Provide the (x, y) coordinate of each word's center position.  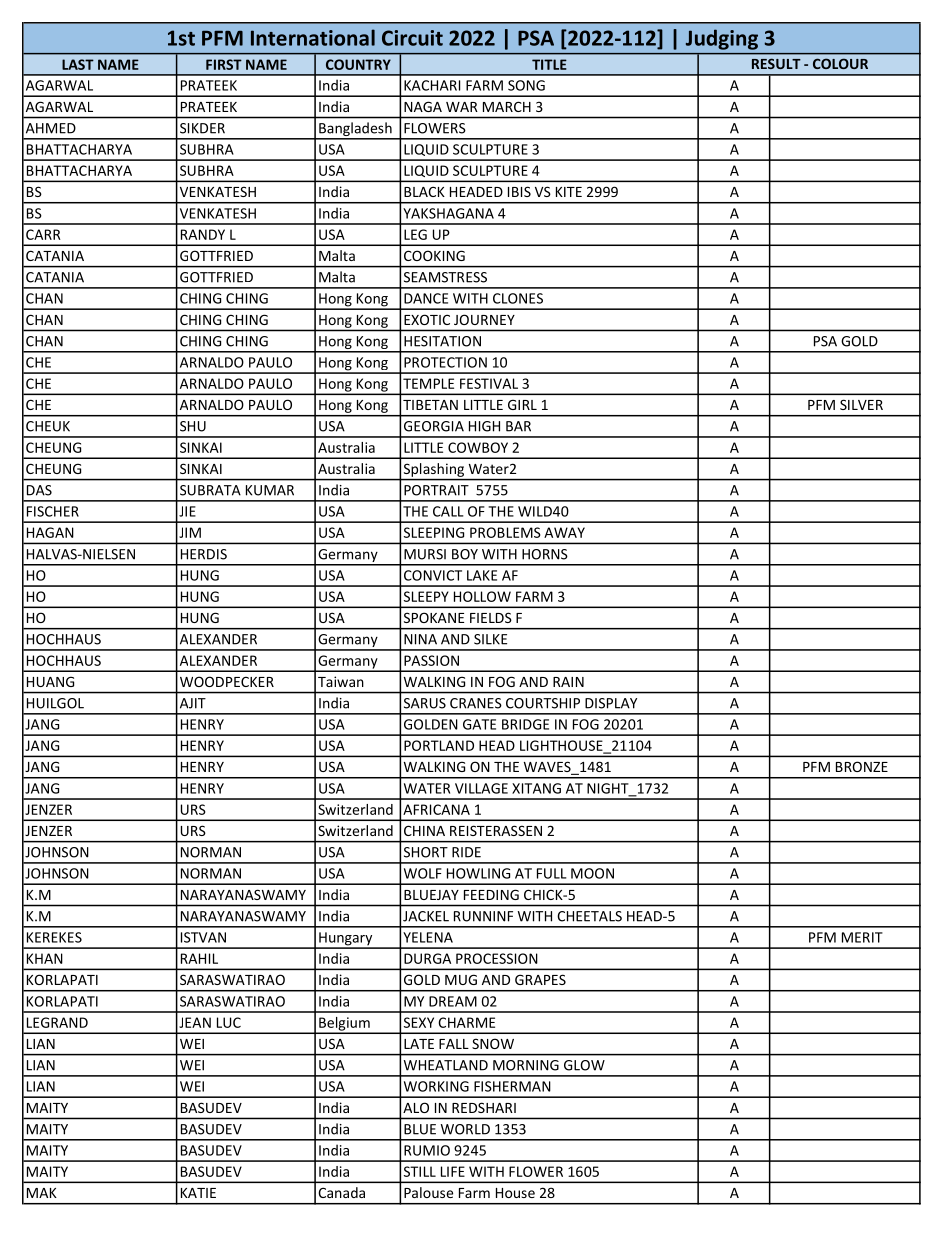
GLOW (584, 1065)
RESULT (776, 63)
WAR (462, 107)
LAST (78, 64)
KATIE (198, 1193)
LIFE (453, 1171)
